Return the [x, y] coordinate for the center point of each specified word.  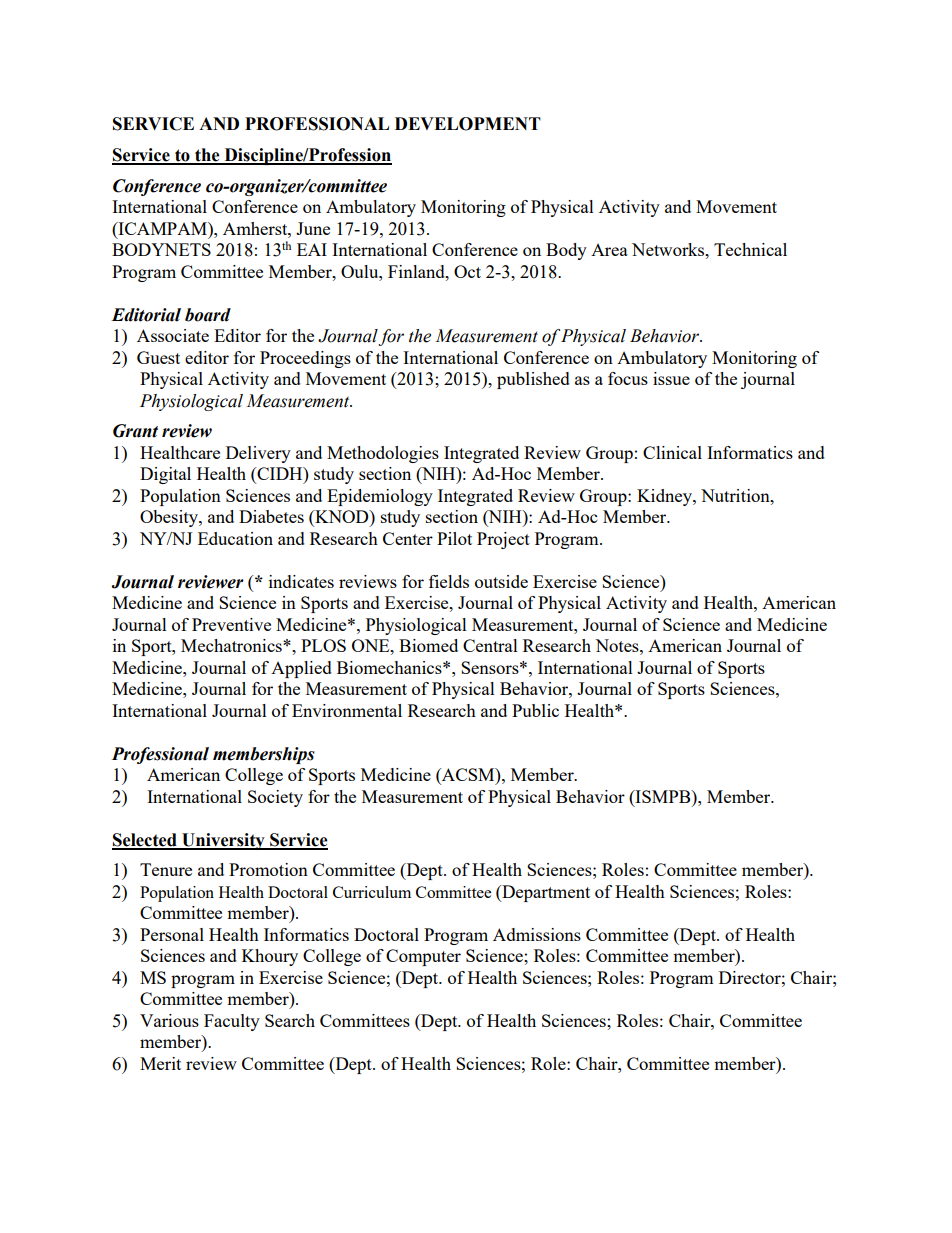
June [313, 228]
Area [609, 250]
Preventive [231, 624]
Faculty [232, 1022]
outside [501, 581]
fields [449, 581]
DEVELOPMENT [468, 124]
